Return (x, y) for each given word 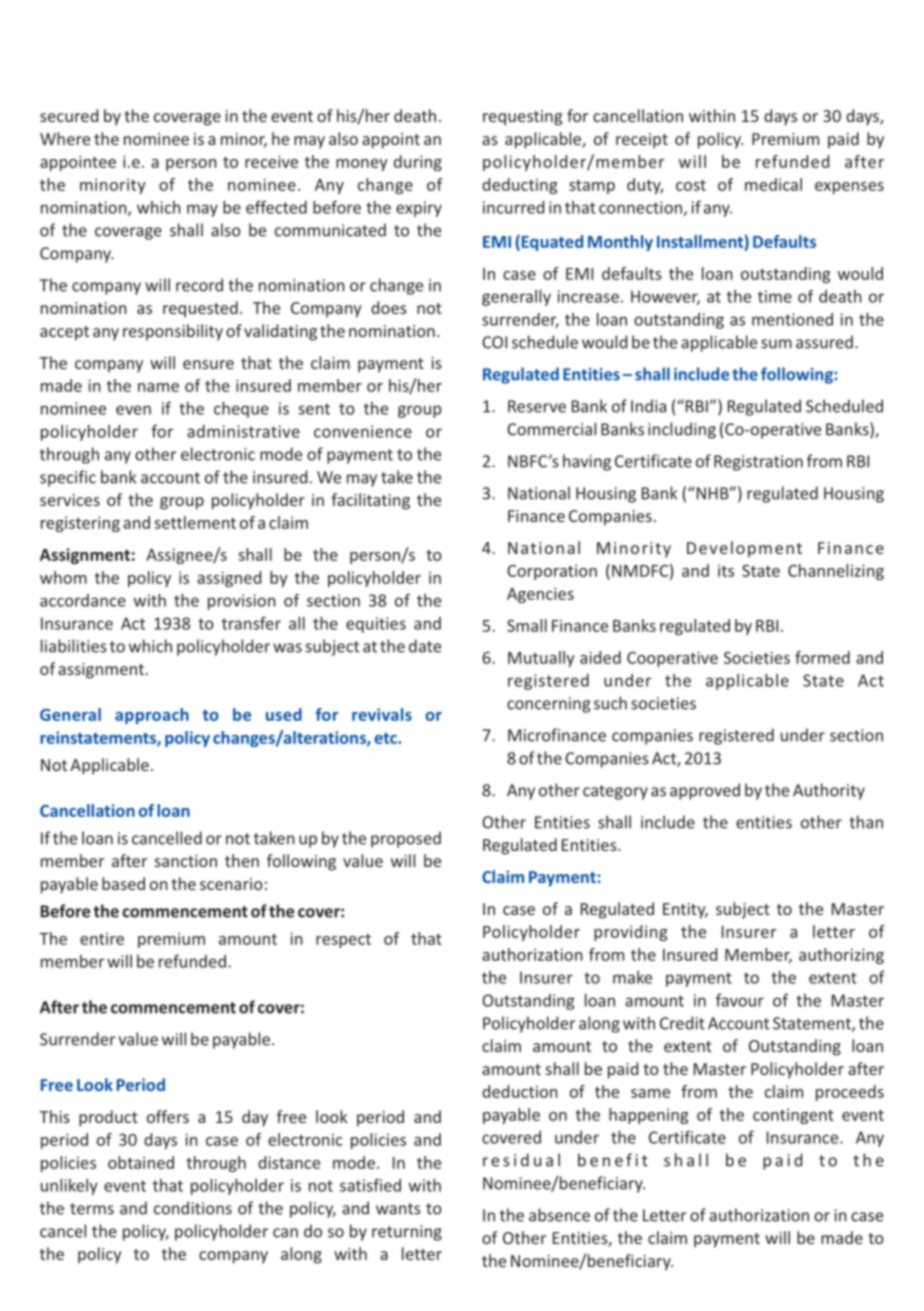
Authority (829, 791)
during (418, 163)
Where (65, 138)
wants (398, 1209)
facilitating (370, 501)
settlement (195, 522)
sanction (186, 861)
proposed (406, 839)
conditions (193, 1208)
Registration (758, 463)
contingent (793, 1116)
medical (773, 184)
